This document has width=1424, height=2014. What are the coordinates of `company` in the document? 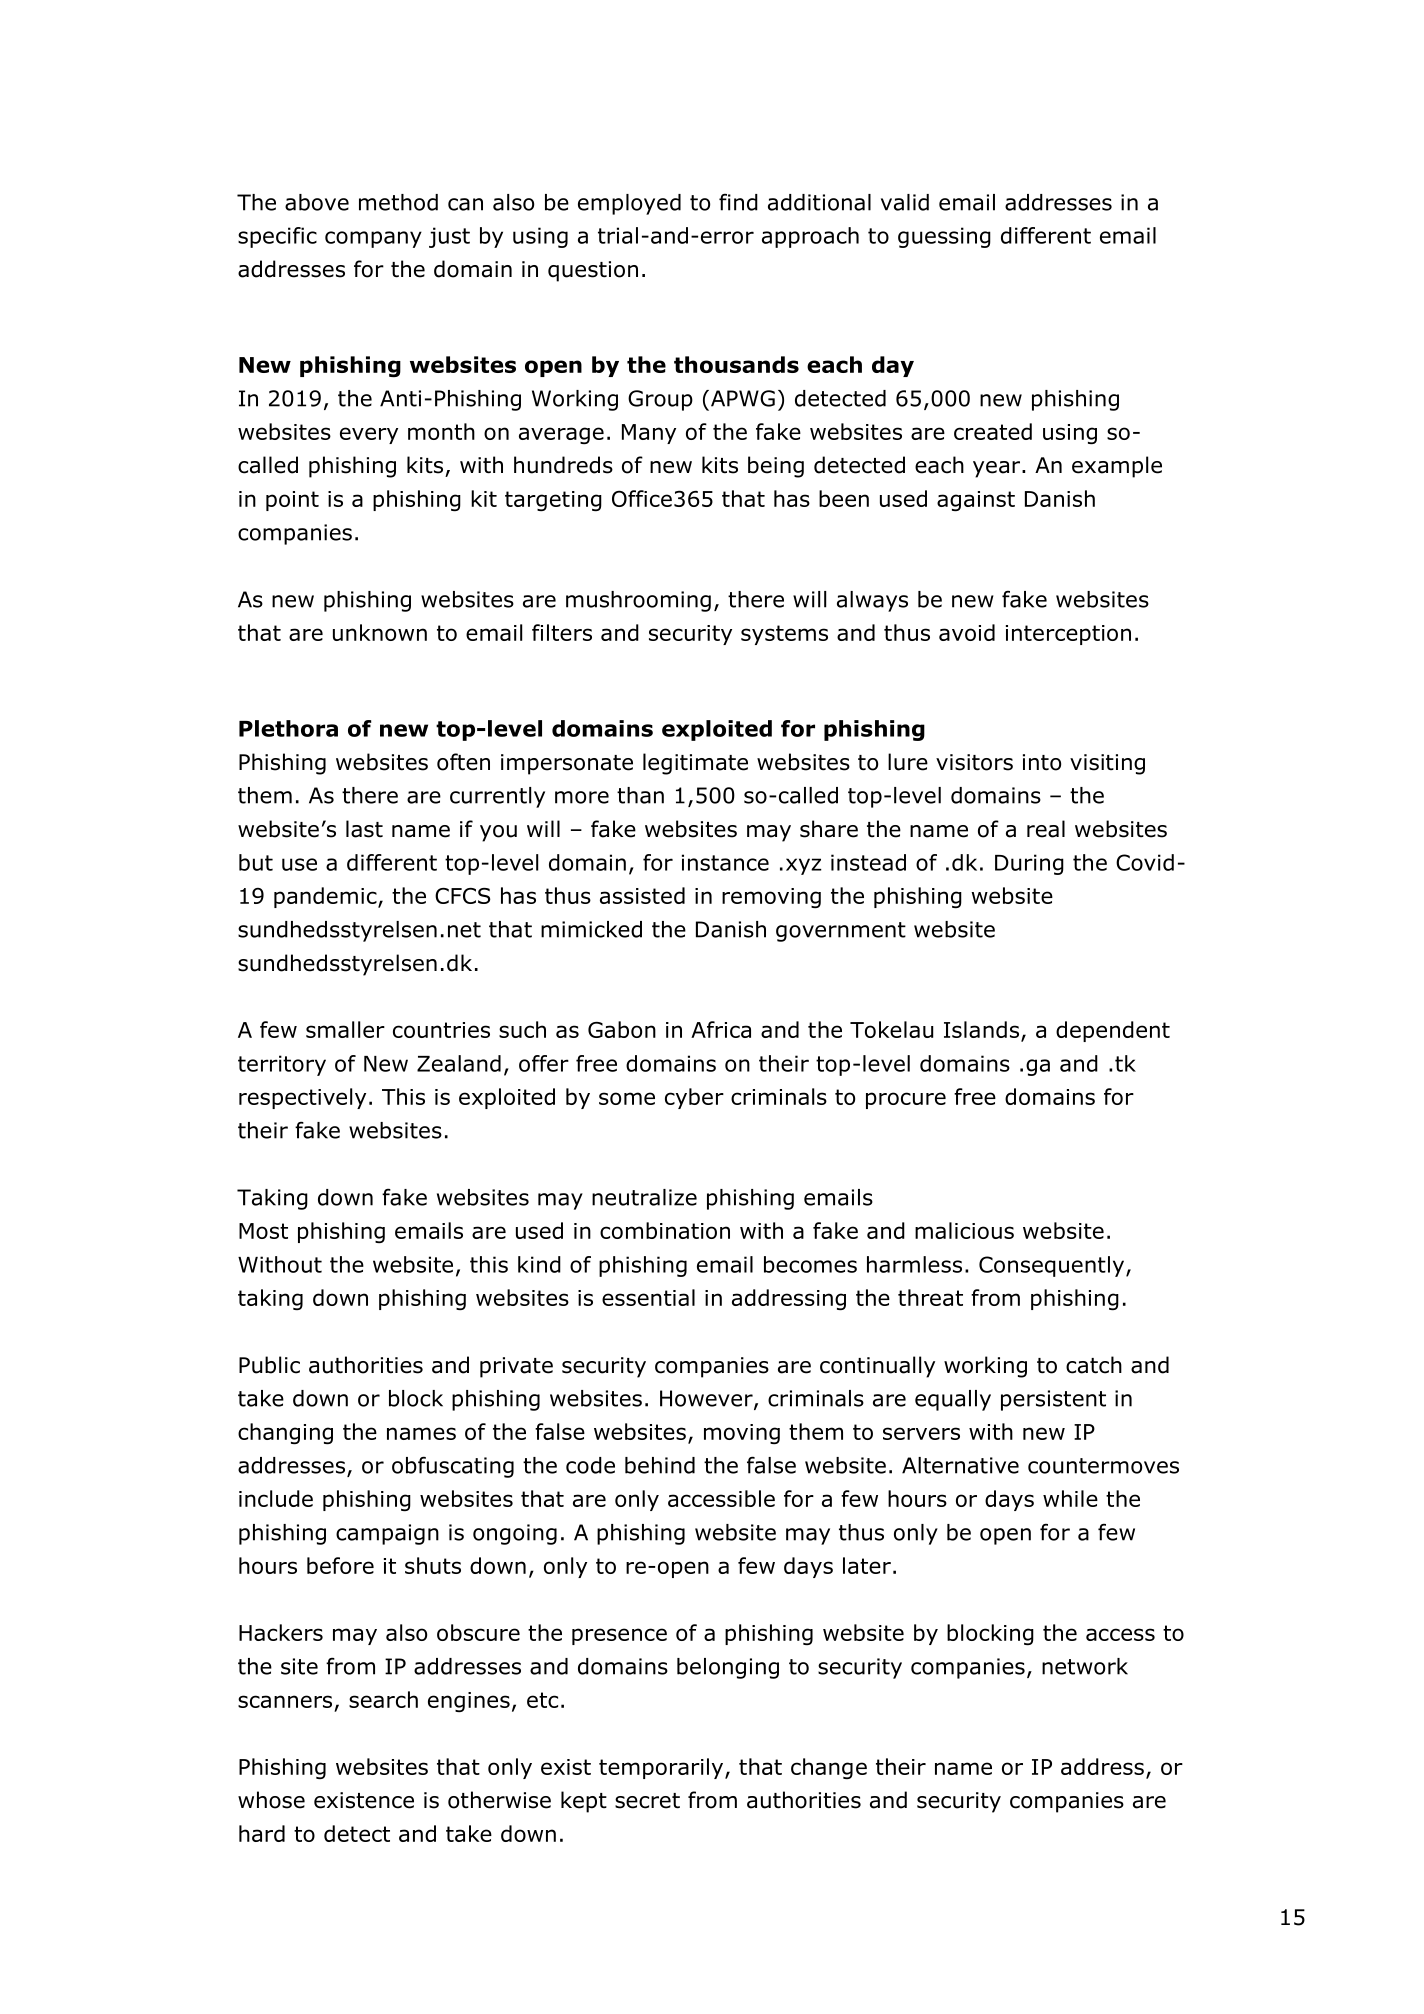 It's located at (373, 239).
